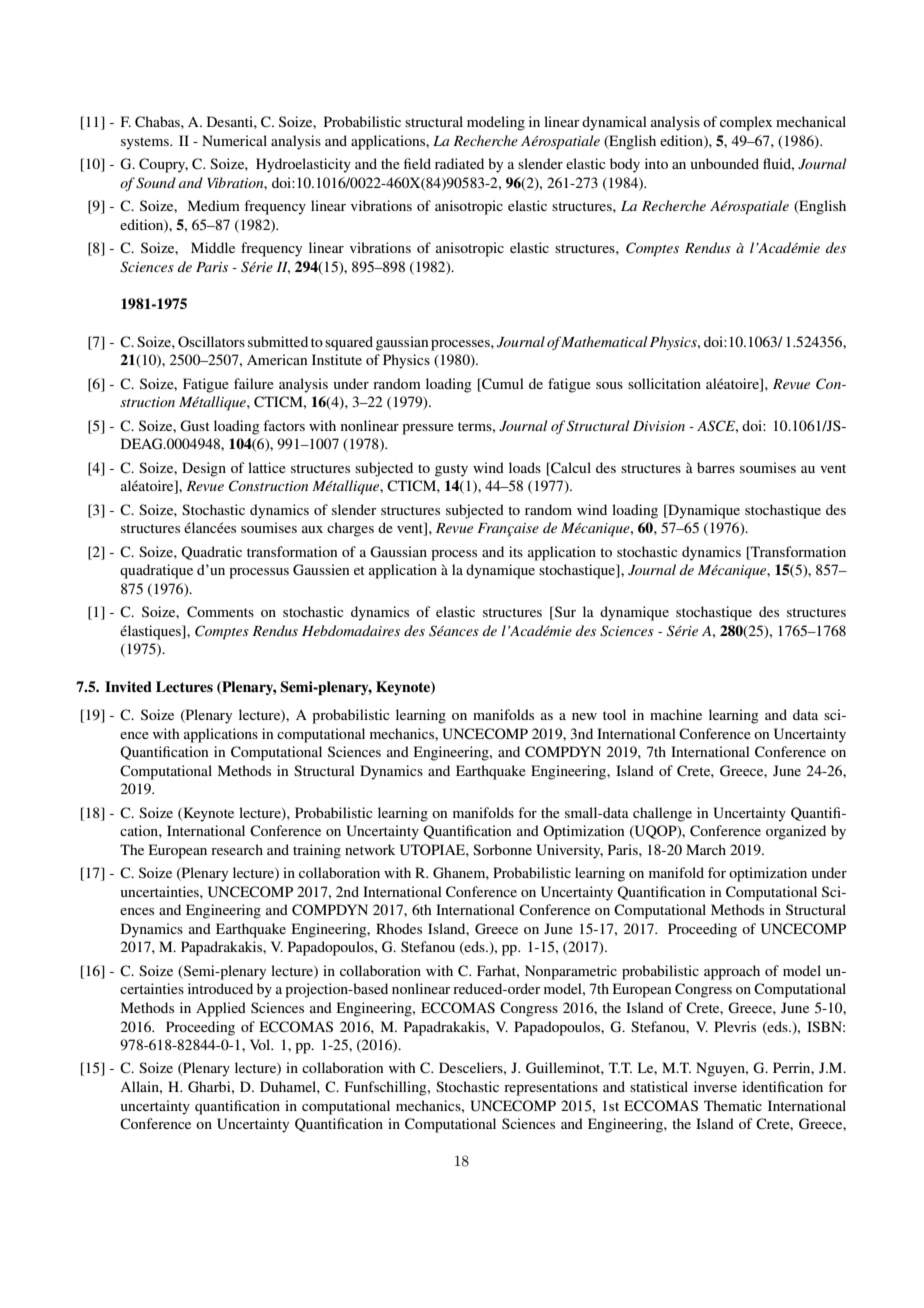 This screenshot has width=924, height=1308. I want to click on March, so click(706, 849).
